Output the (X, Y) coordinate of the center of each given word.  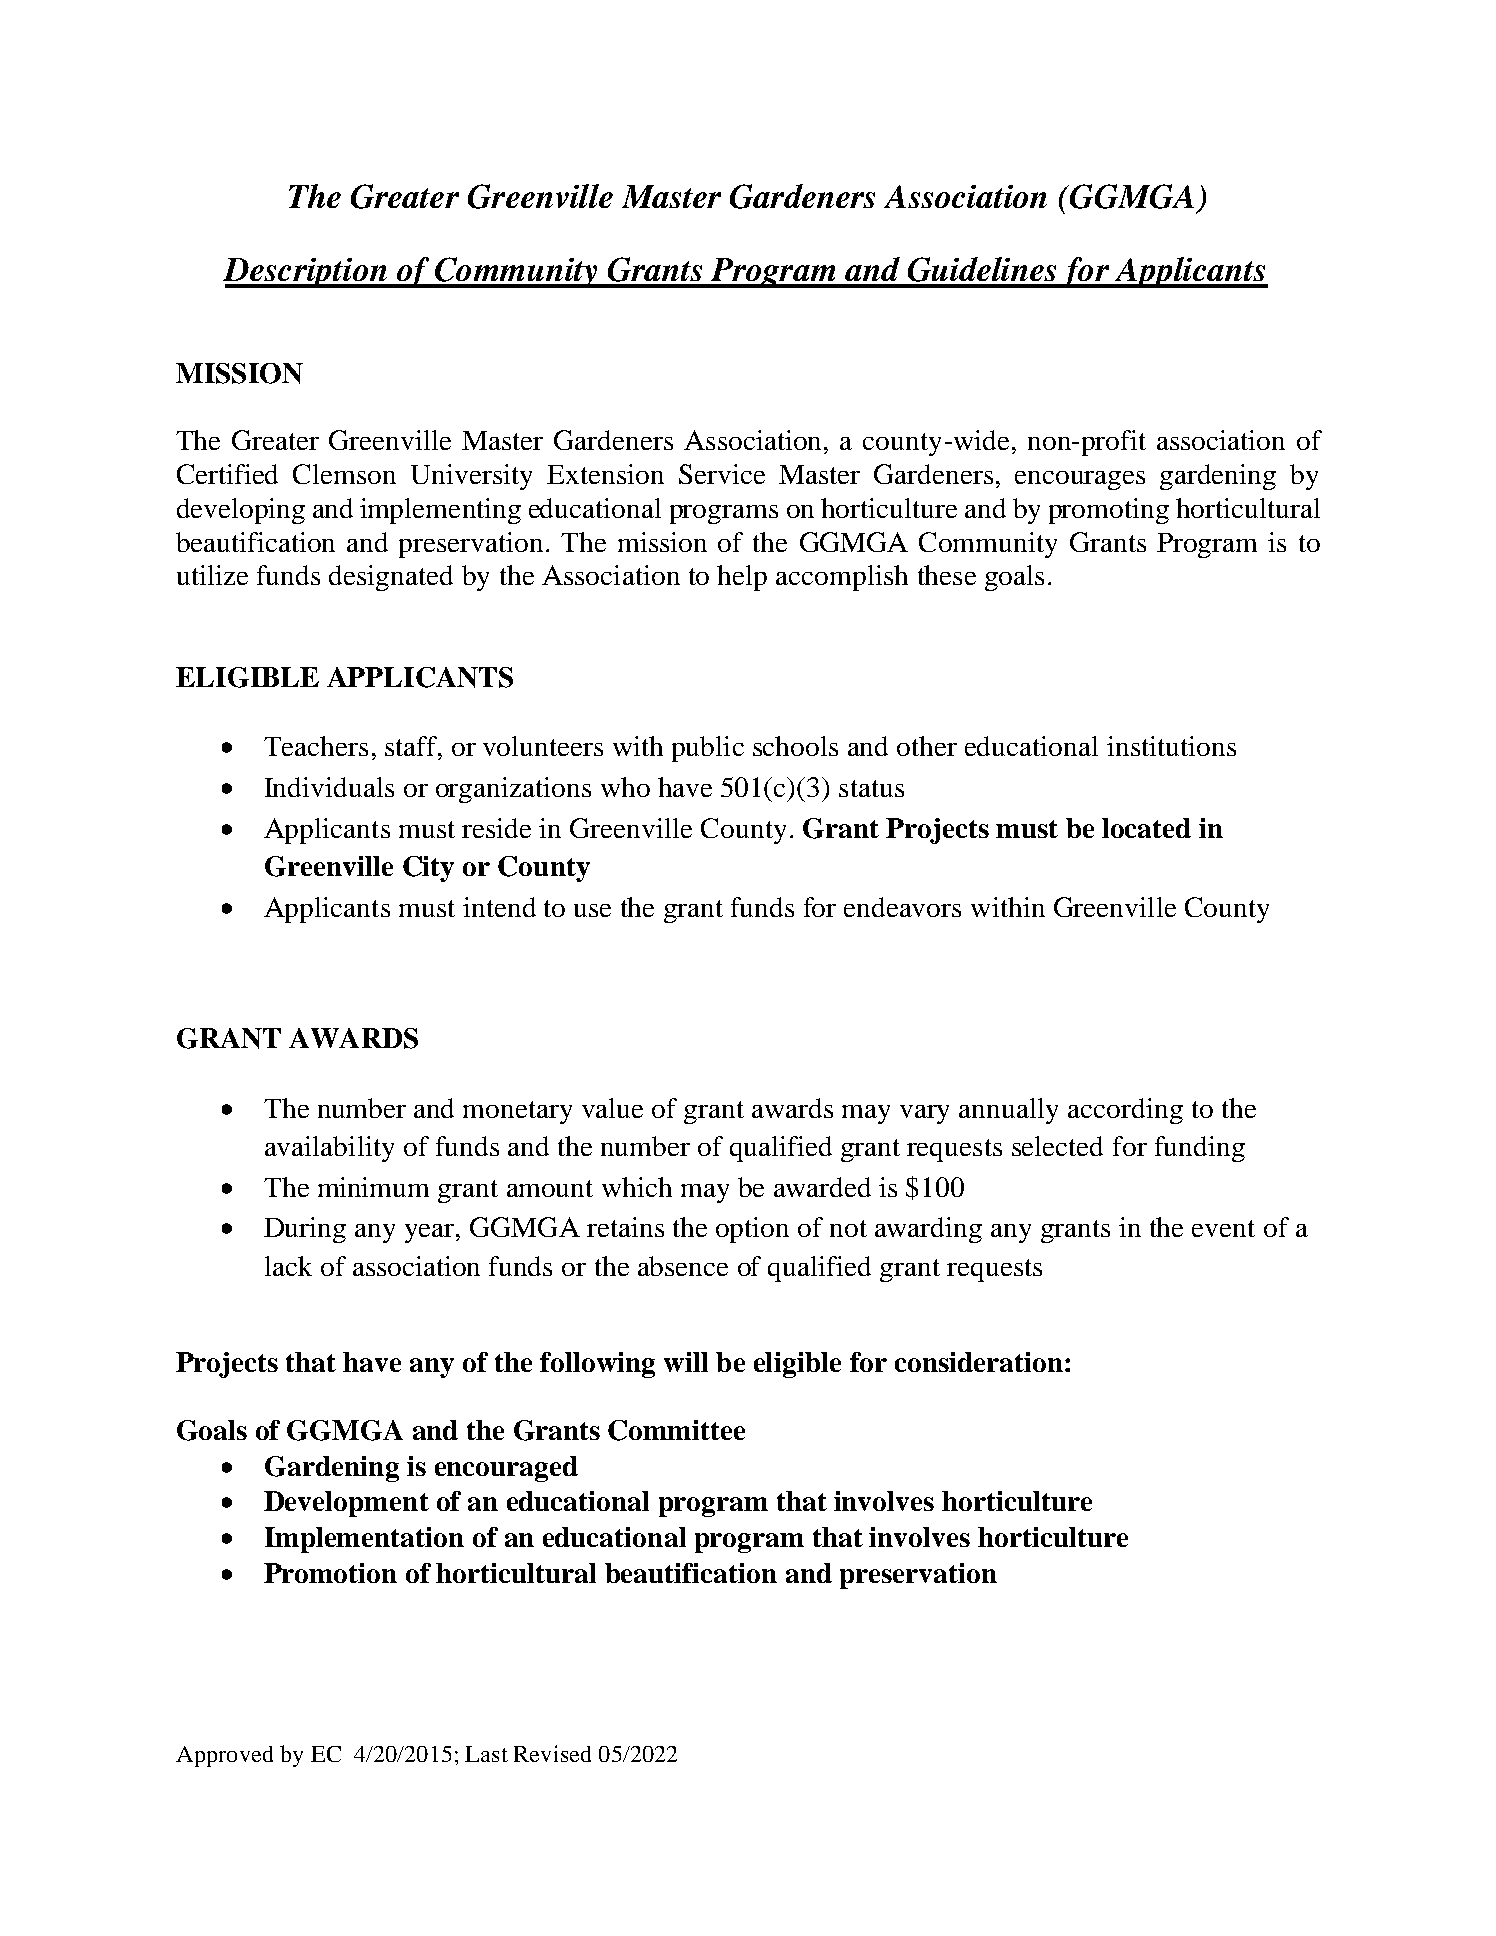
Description (306, 273)
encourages (1080, 480)
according (1125, 1111)
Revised (552, 1753)
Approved (224, 1756)
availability (329, 1149)
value (612, 1108)
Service (722, 474)
